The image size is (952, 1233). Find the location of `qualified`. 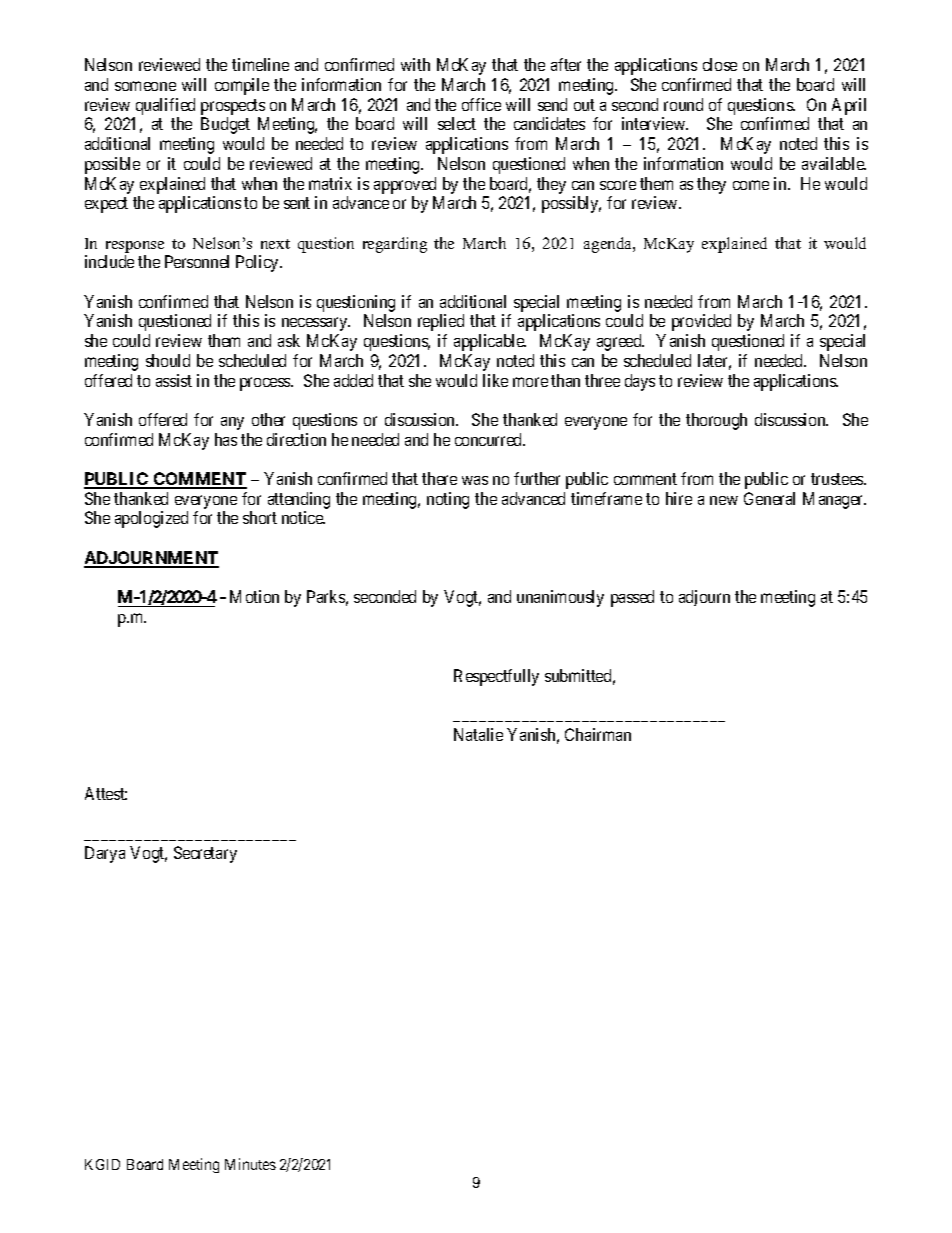

qualified is located at coordinates (164, 108).
